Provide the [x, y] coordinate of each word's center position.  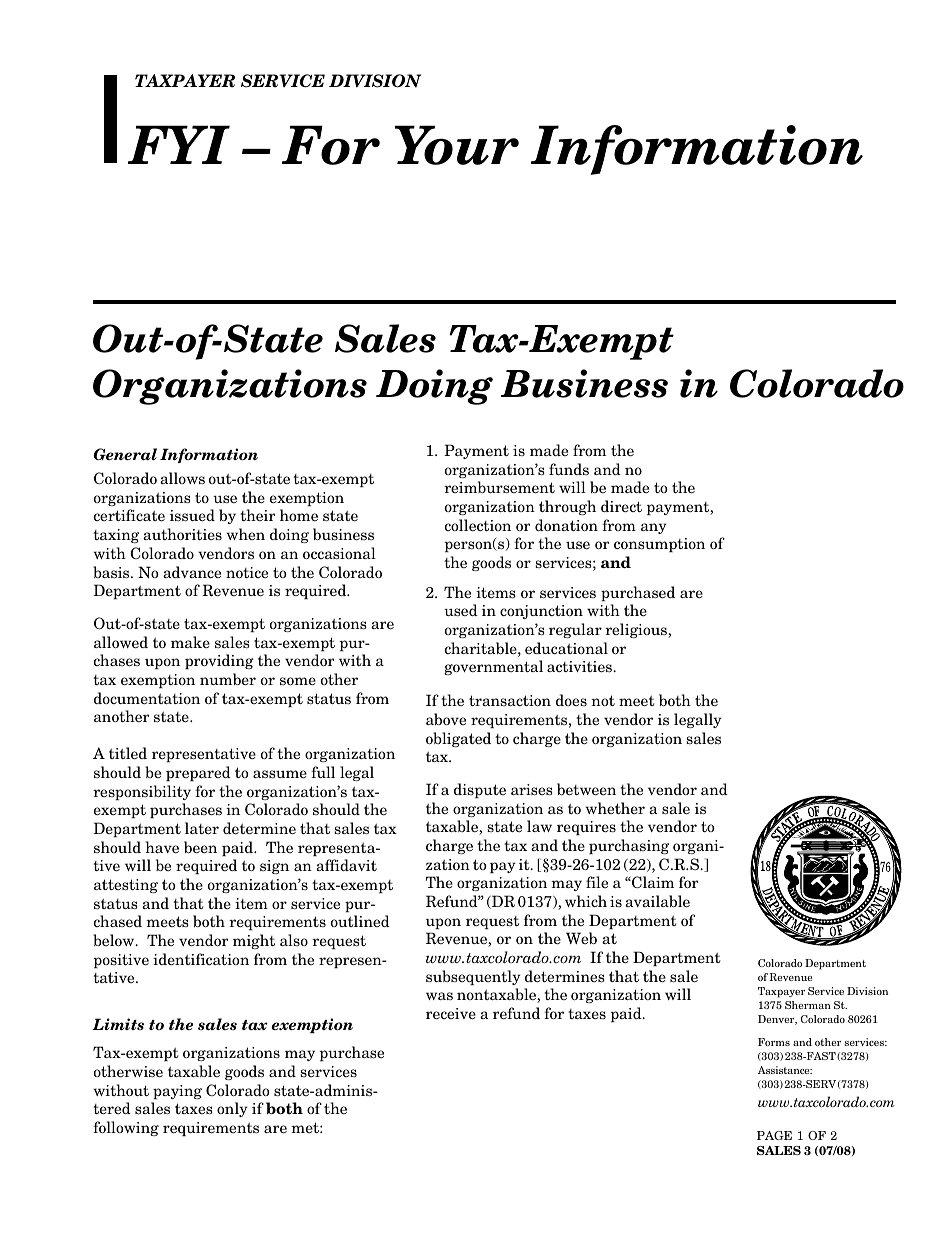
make [190, 642]
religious [637, 630]
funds [569, 469]
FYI [179, 144]
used [461, 610]
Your [457, 145]
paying [177, 1092]
